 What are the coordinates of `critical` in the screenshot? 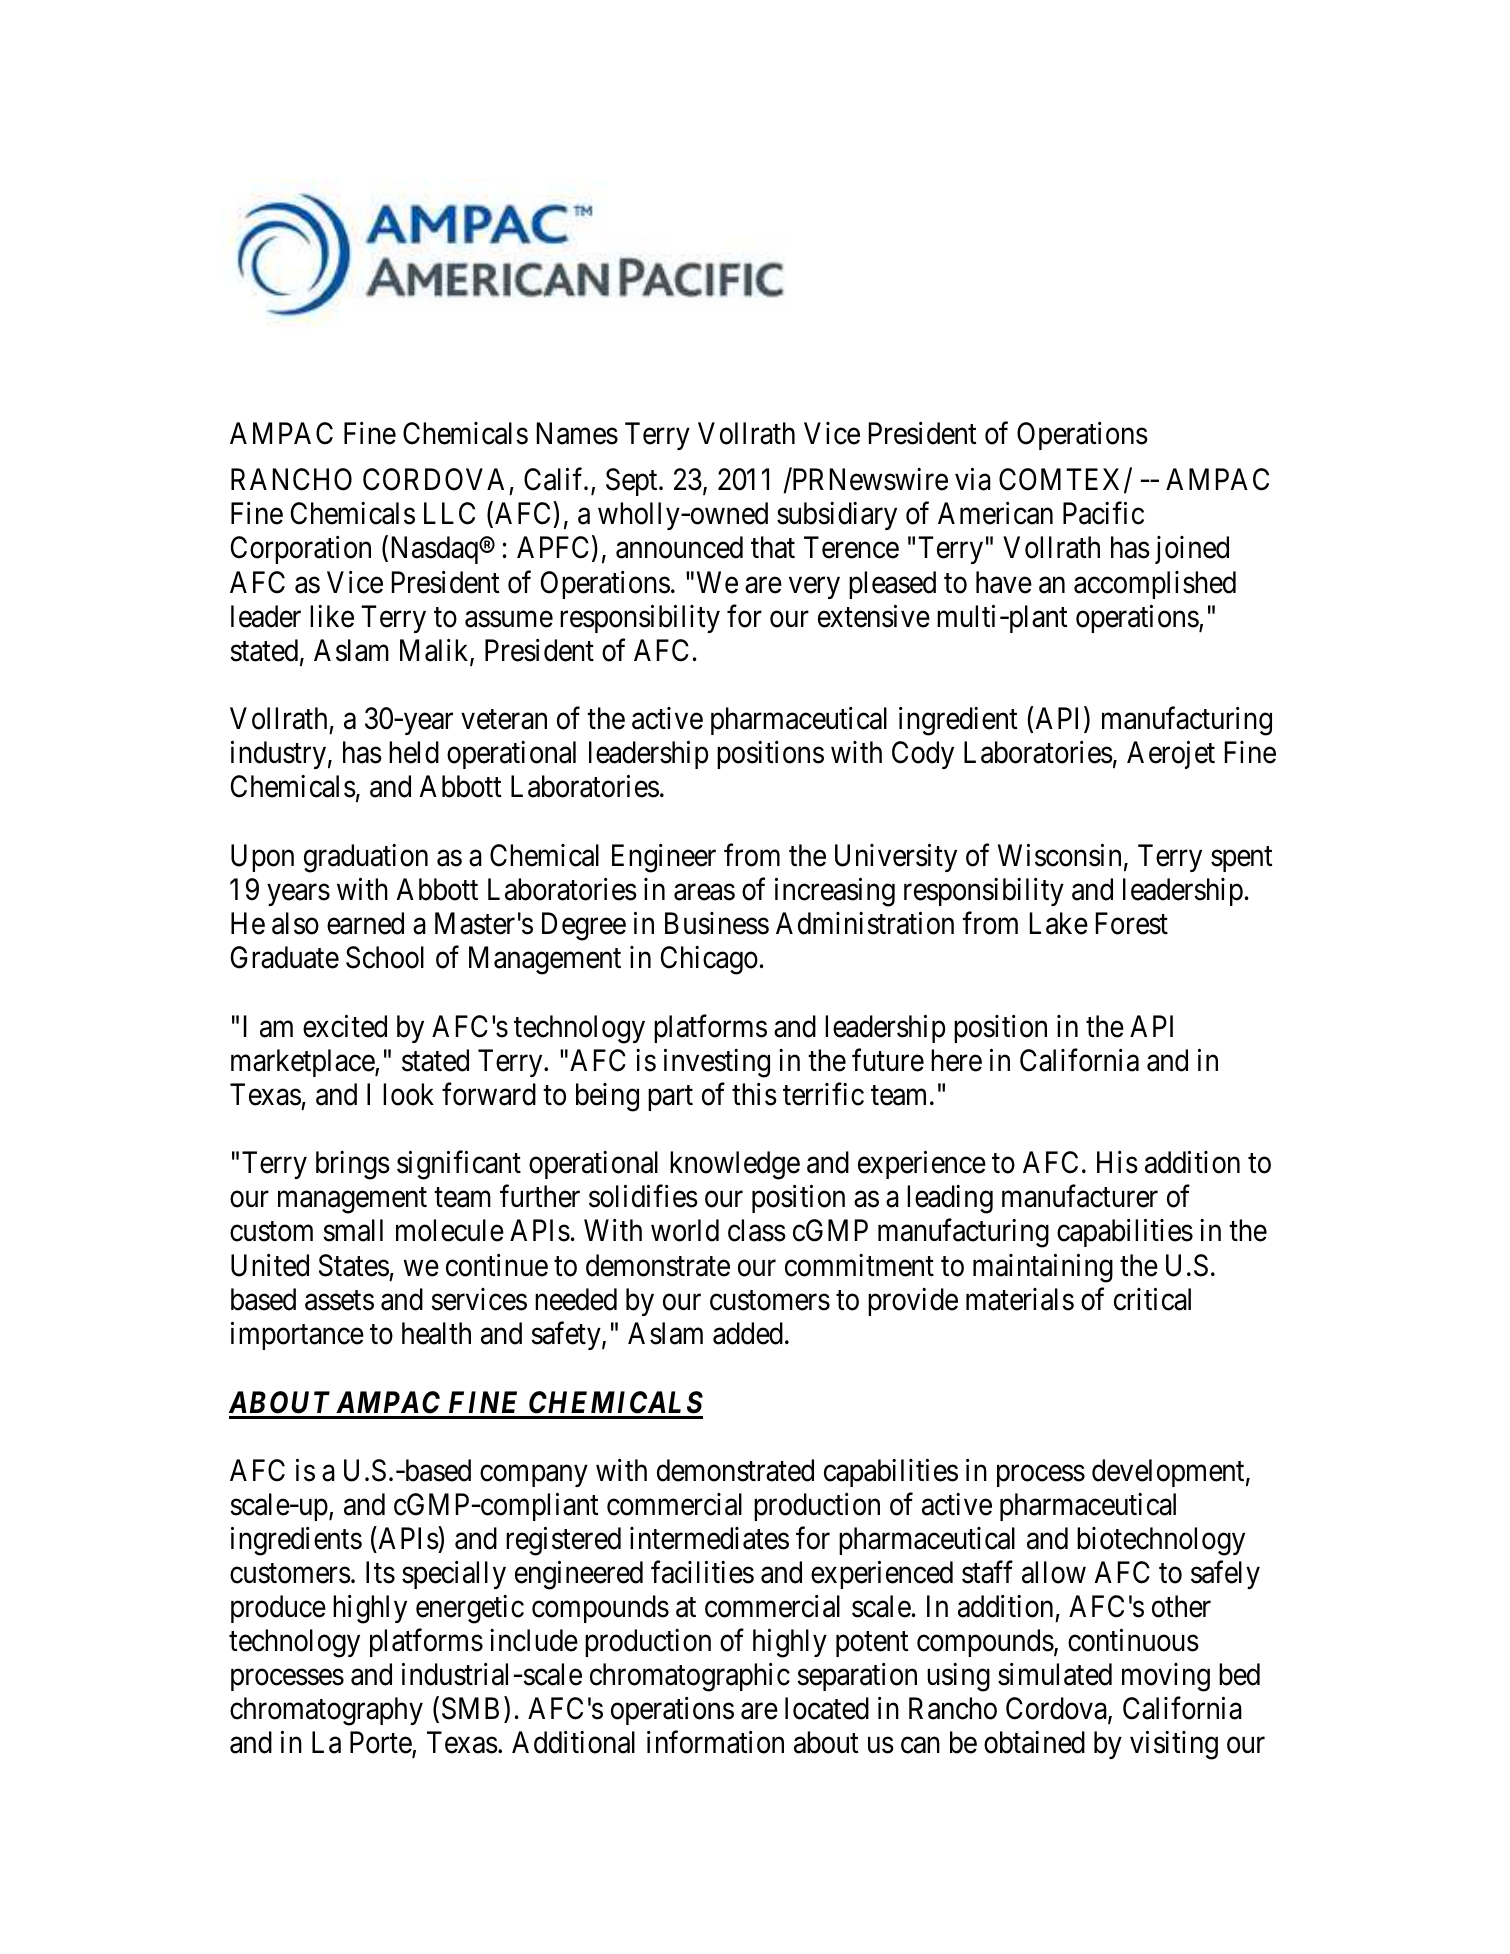 It's located at (1152, 1299).
